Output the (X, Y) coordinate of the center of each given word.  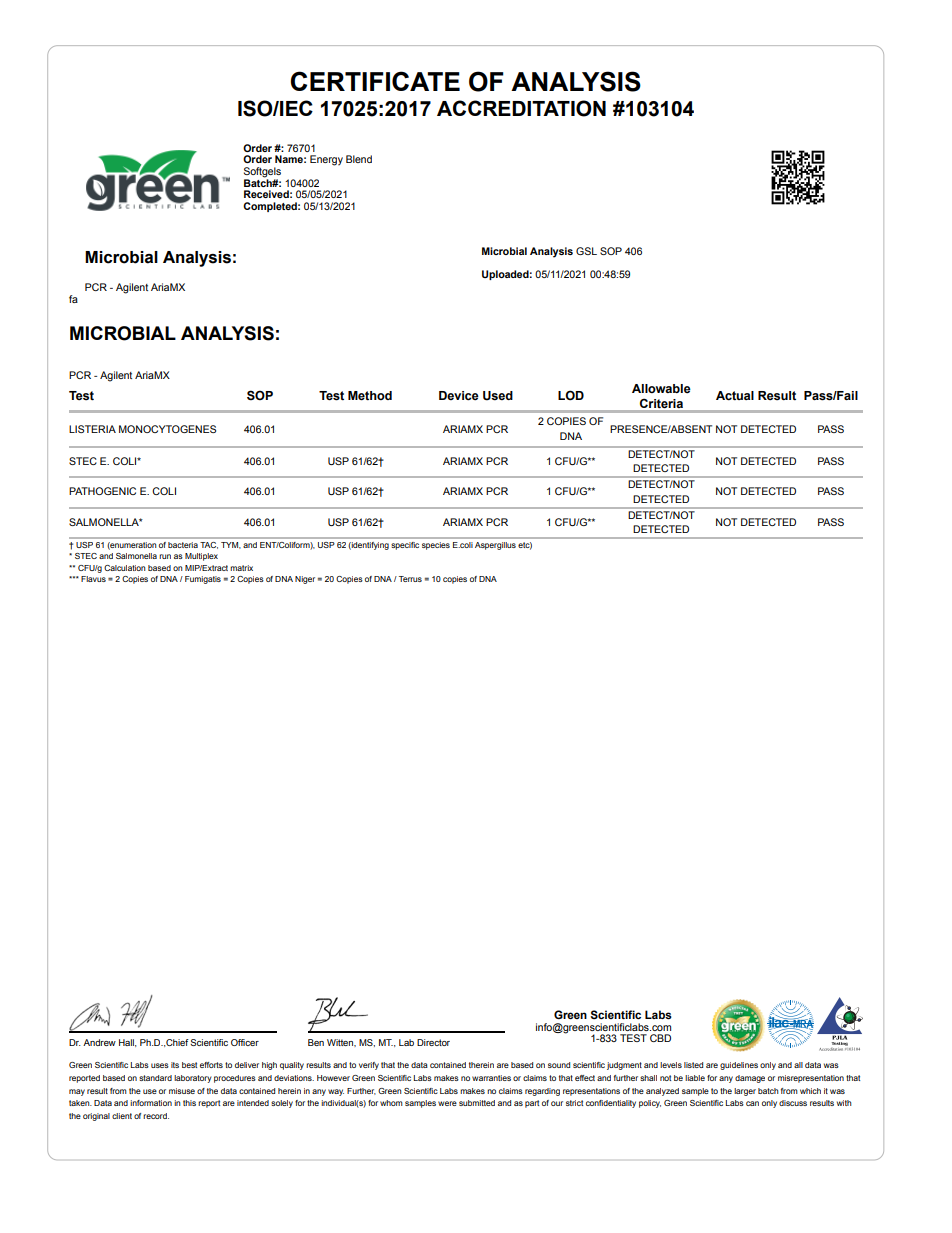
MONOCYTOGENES (167, 429)
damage (750, 1079)
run (165, 556)
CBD (660, 1038)
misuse (182, 1091)
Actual (735, 396)
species (436, 546)
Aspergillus (495, 546)
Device (459, 396)
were (447, 1103)
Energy (326, 160)
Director (433, 1042)
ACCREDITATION (521, 108)
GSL (586, 251)
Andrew (99, 1042)
